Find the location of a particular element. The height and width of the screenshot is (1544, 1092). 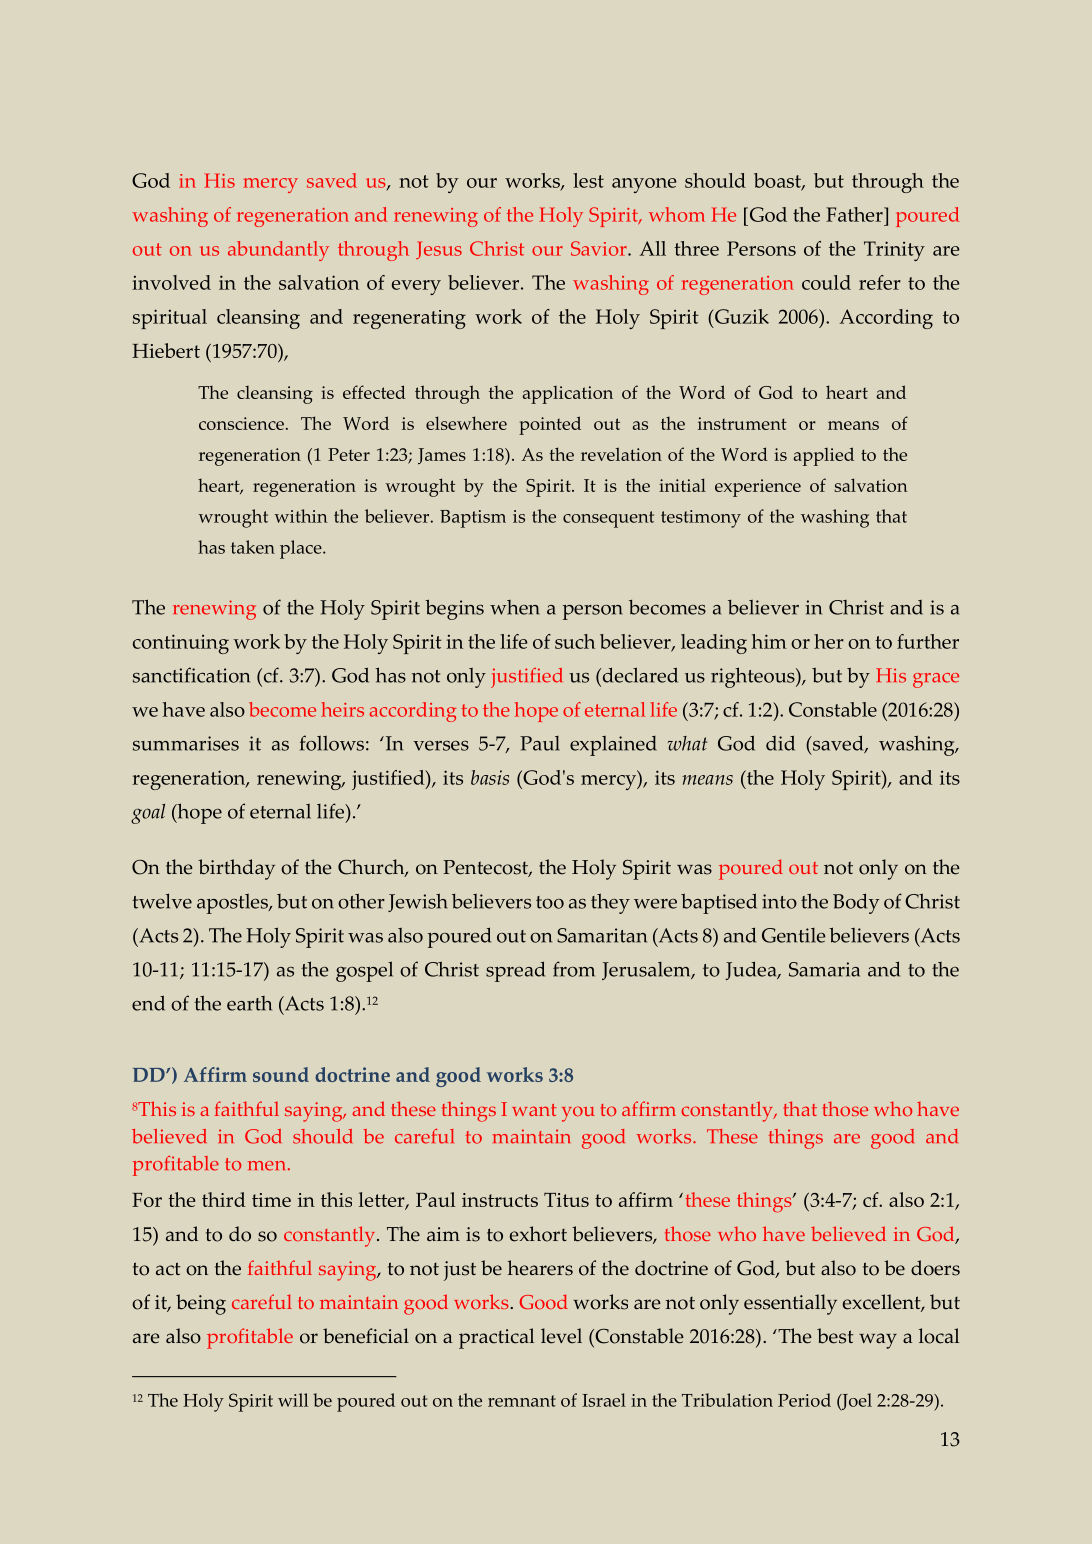

Father is located at coordinates (855, 214).
